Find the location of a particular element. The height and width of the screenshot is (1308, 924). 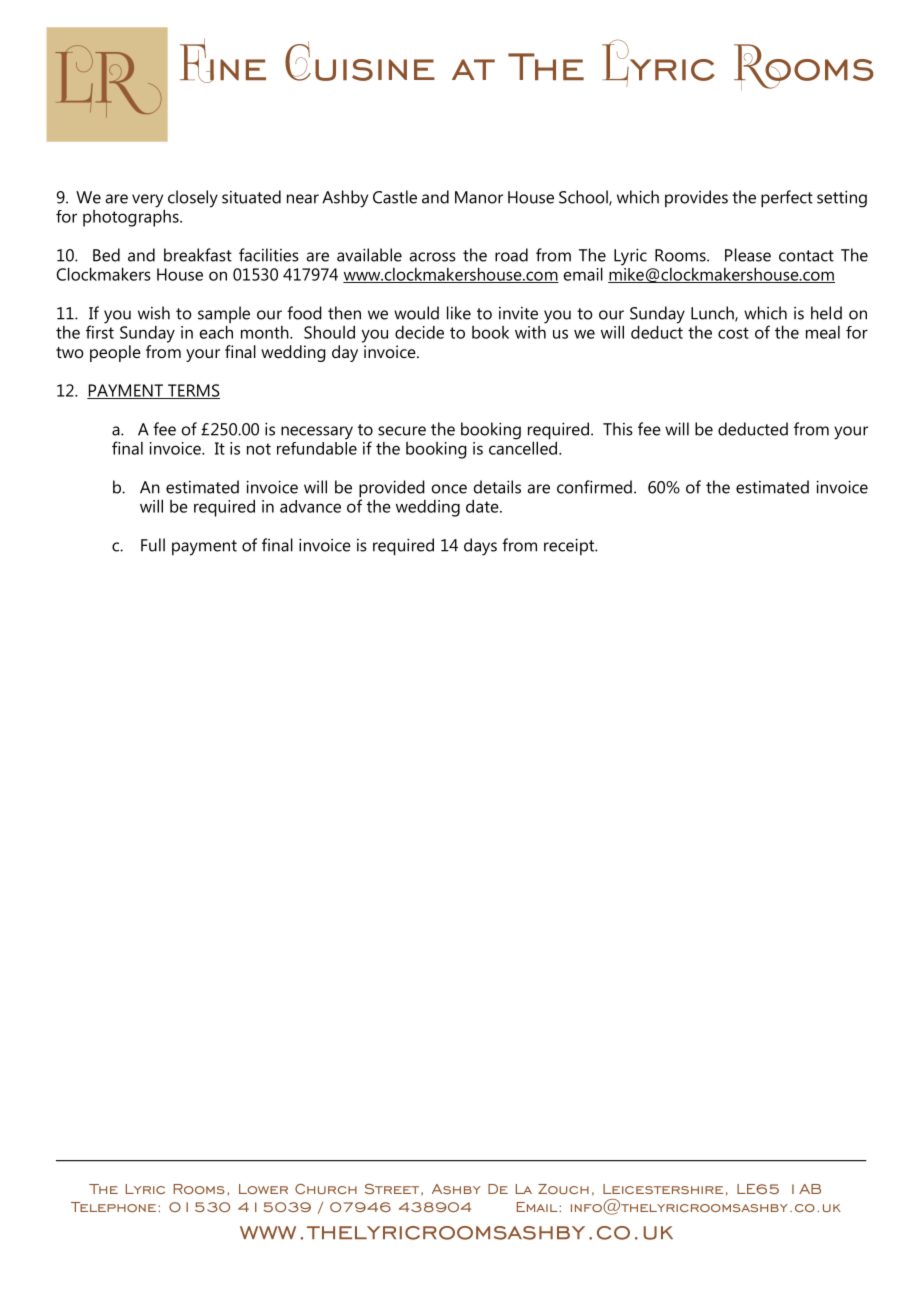

Lower is located at coordinates (263, 1189).
